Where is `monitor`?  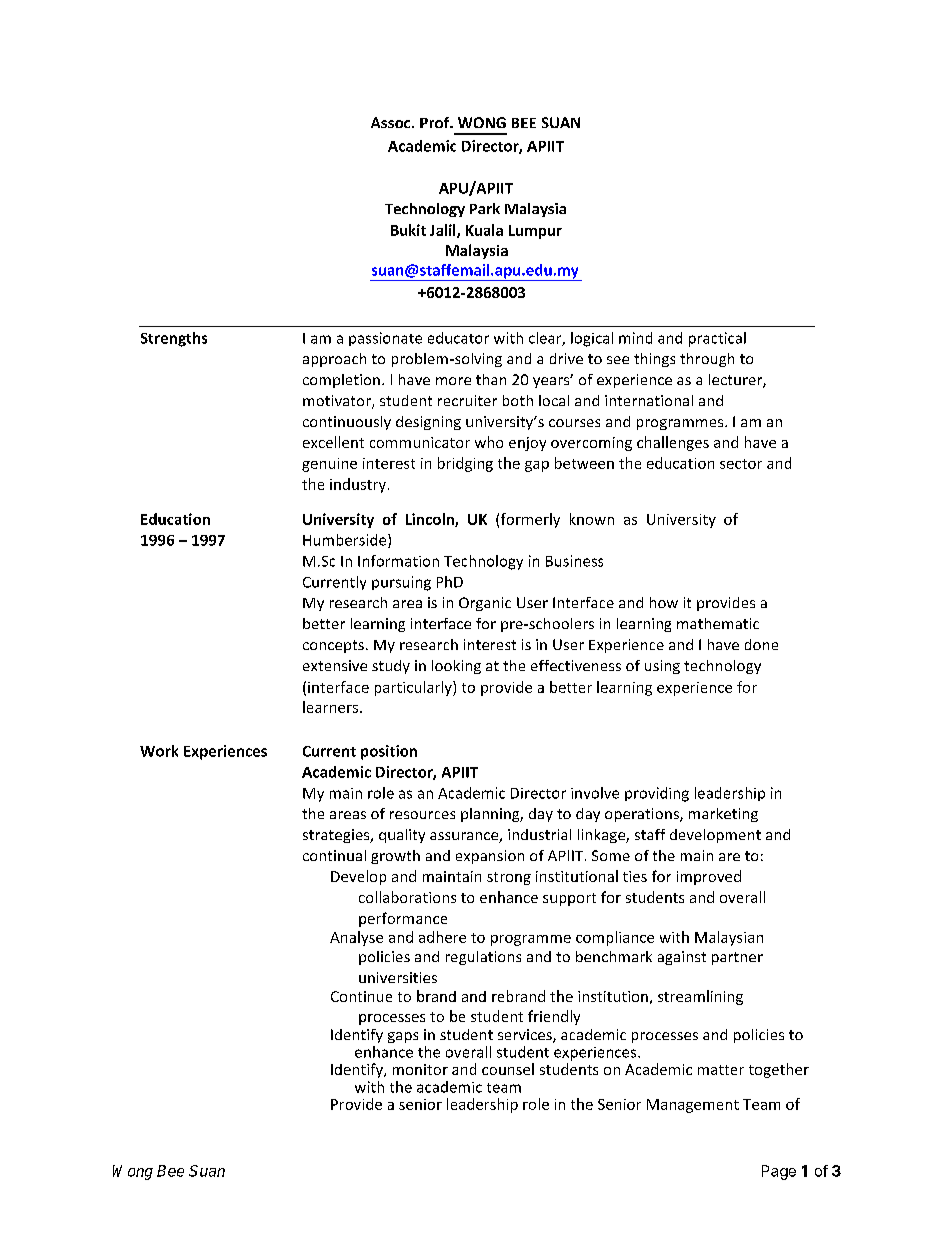
monitor is located at coordinates (420, 1069).
